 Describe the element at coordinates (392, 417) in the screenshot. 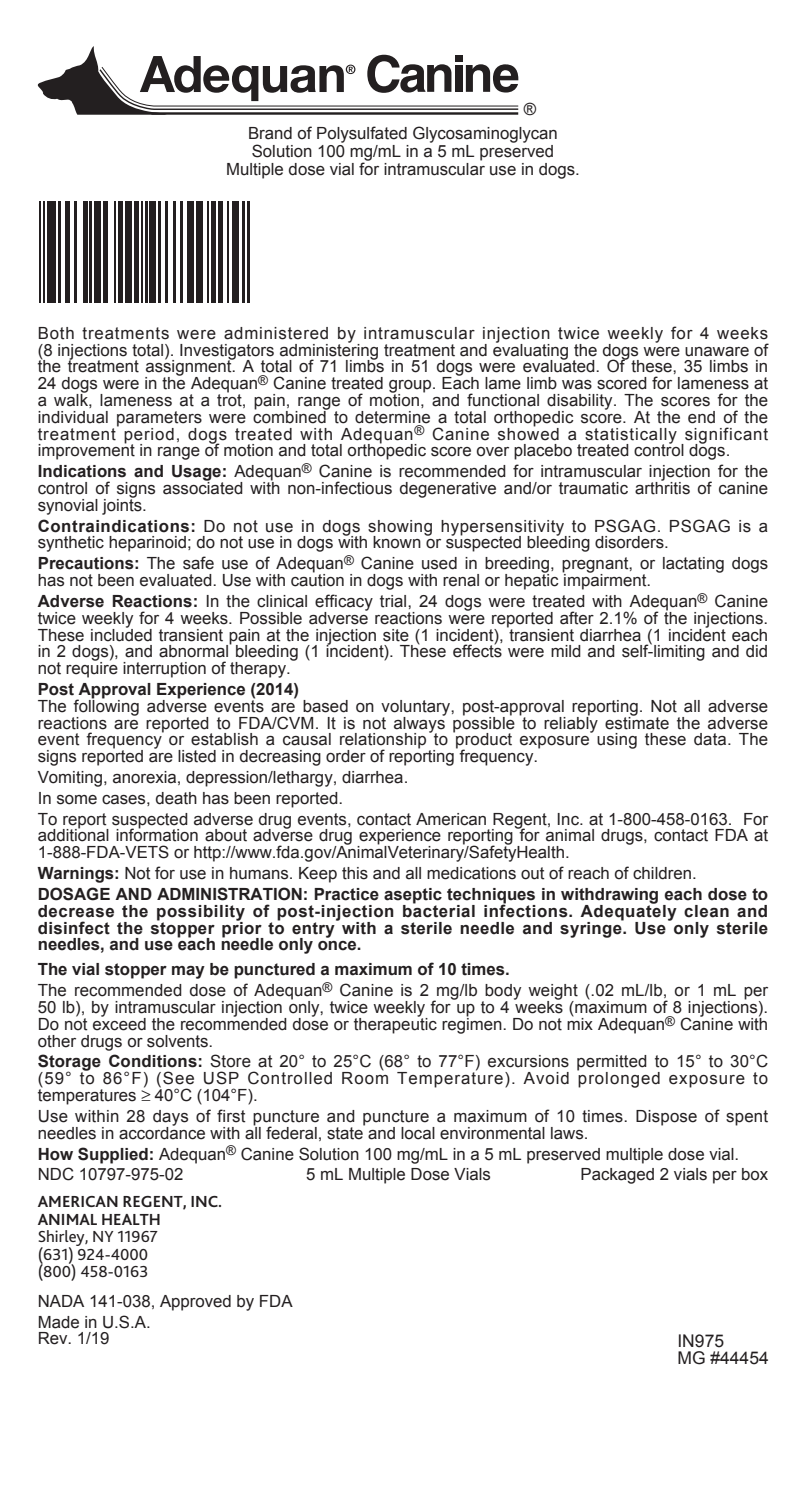

I see `determine` at that location.
